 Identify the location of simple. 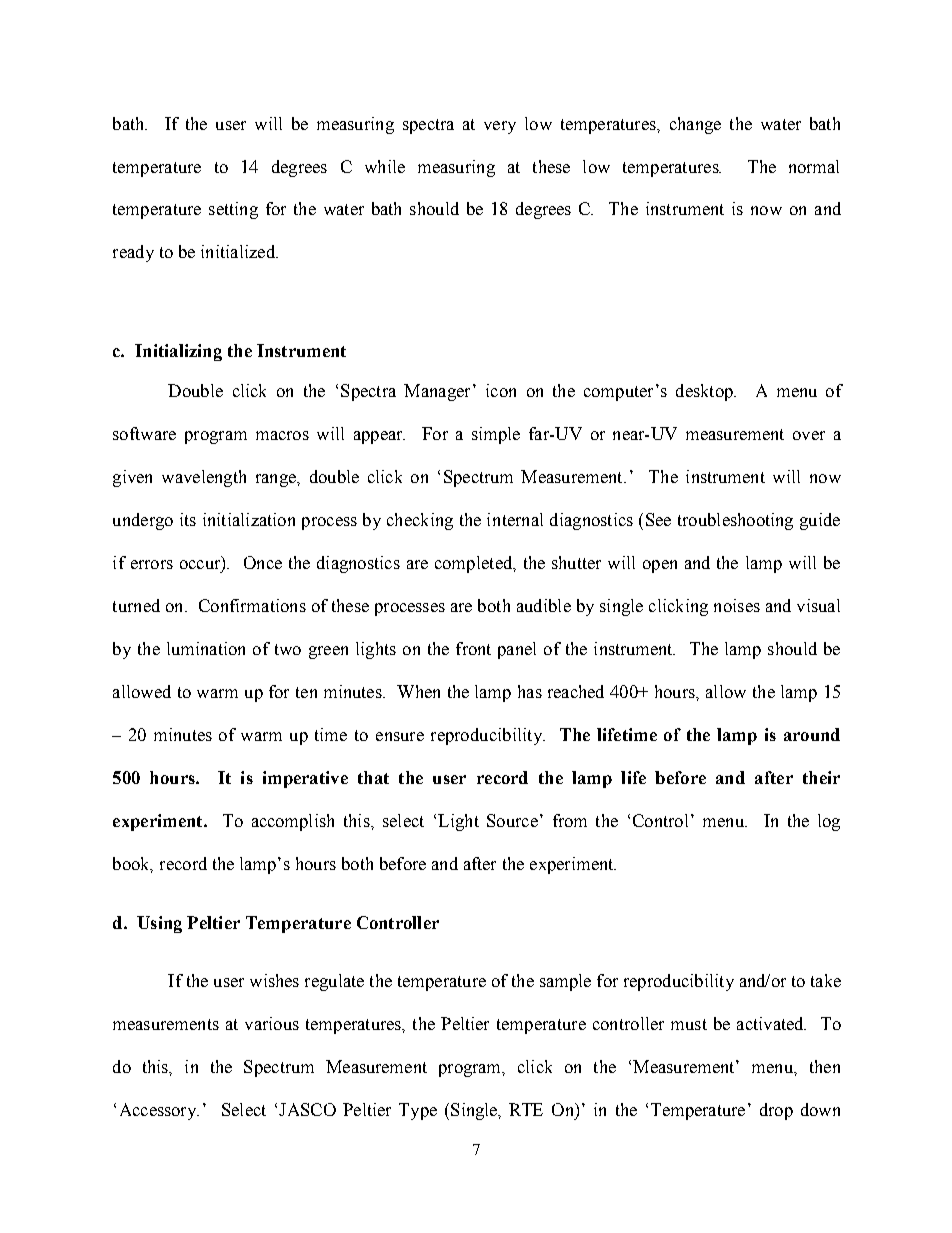
(496, 435).
